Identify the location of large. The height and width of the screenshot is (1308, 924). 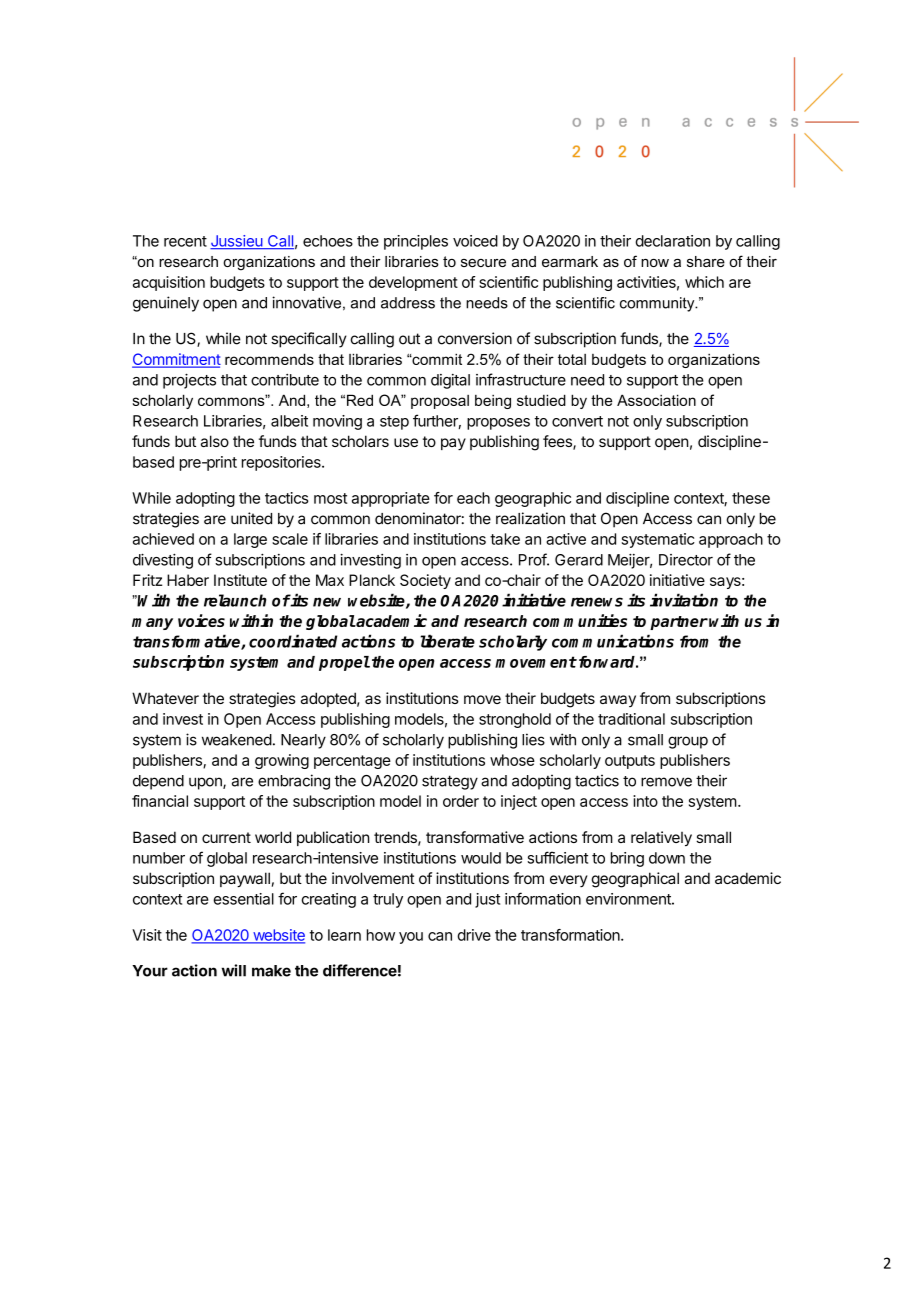
(250, 540).
